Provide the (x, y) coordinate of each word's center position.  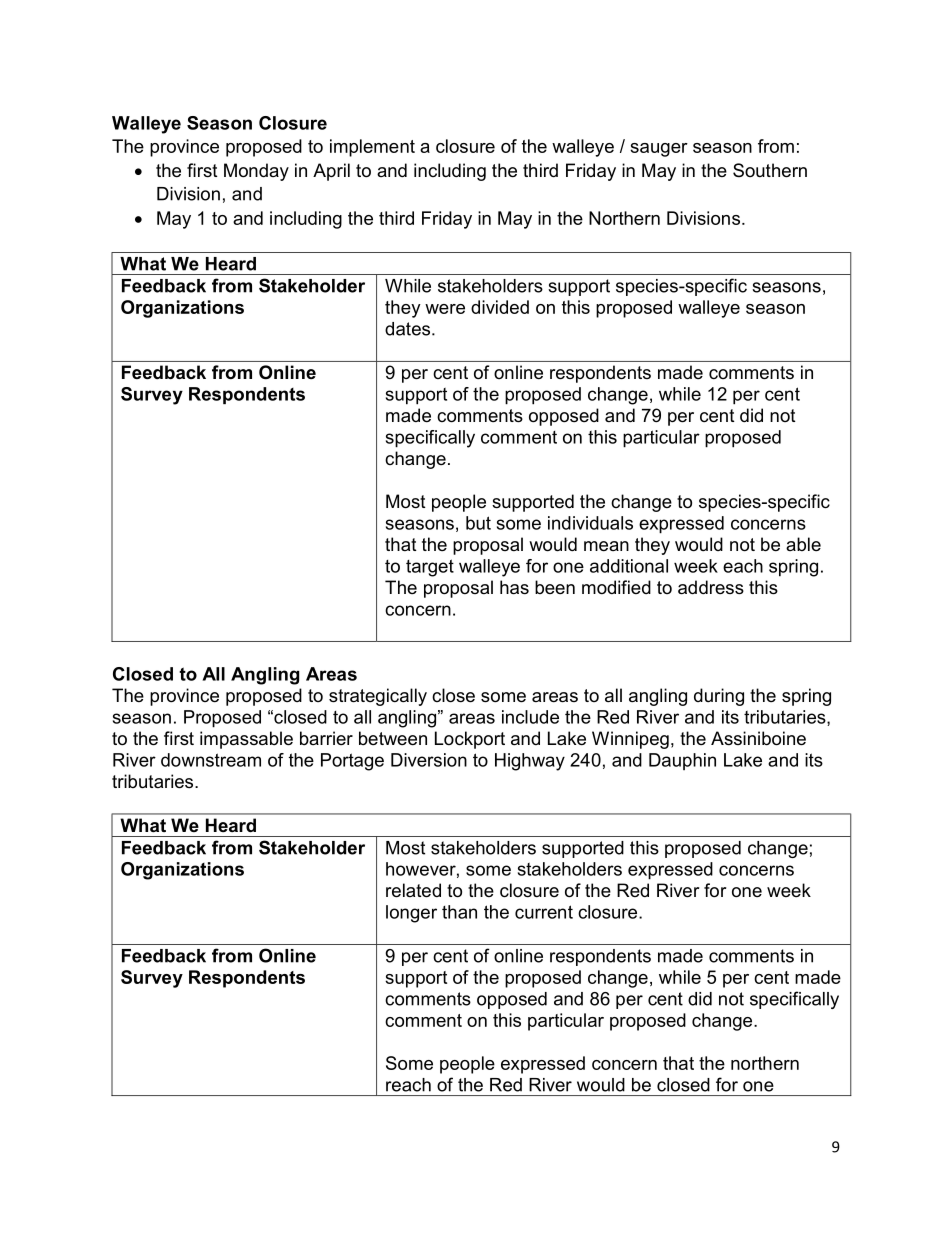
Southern (770, 170)
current (544, 912)
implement (372, 148)
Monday (256, 172)
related (413, 890)
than (459, 912)
